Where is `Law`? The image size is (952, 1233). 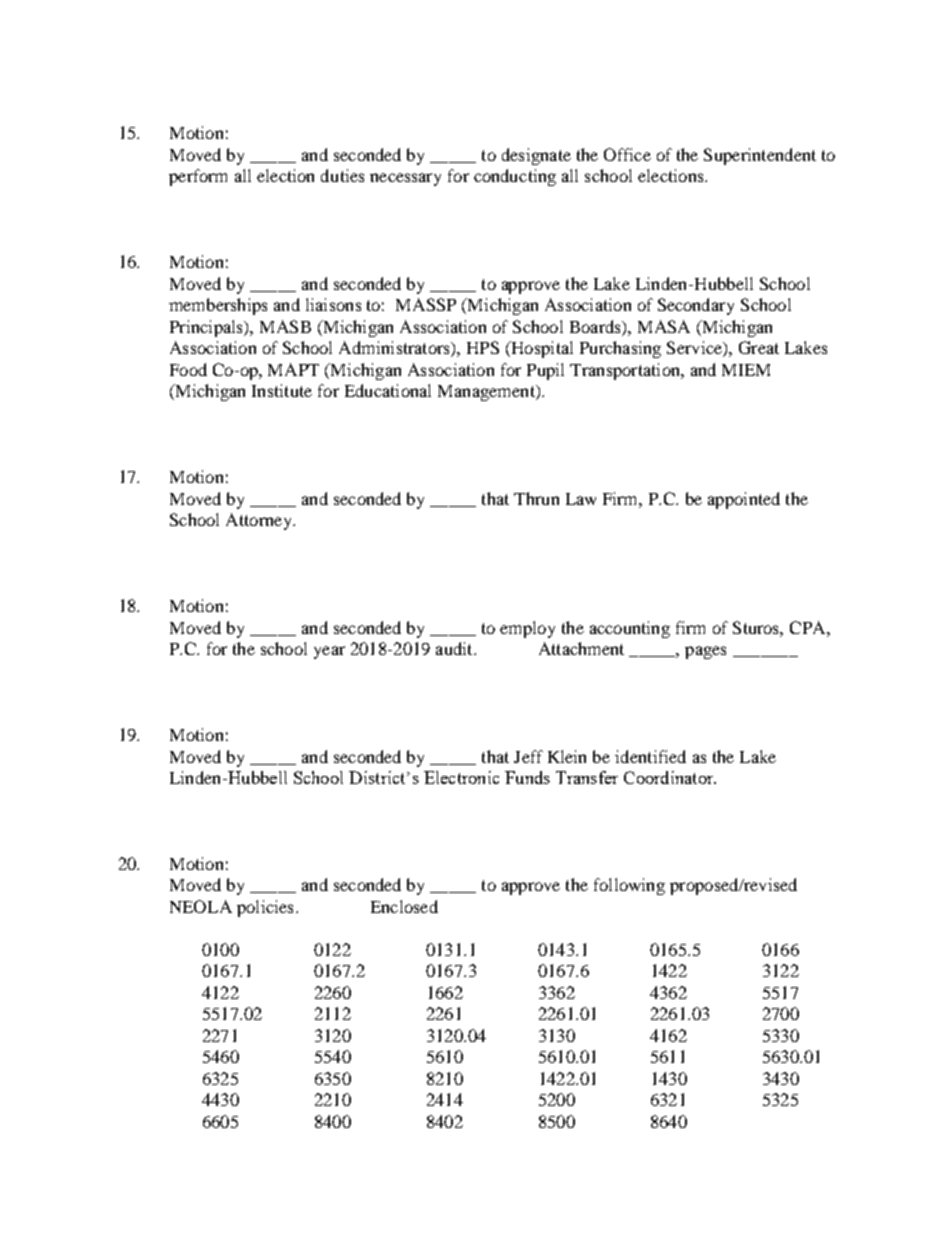 Law is located at coordinates (581, 499).
